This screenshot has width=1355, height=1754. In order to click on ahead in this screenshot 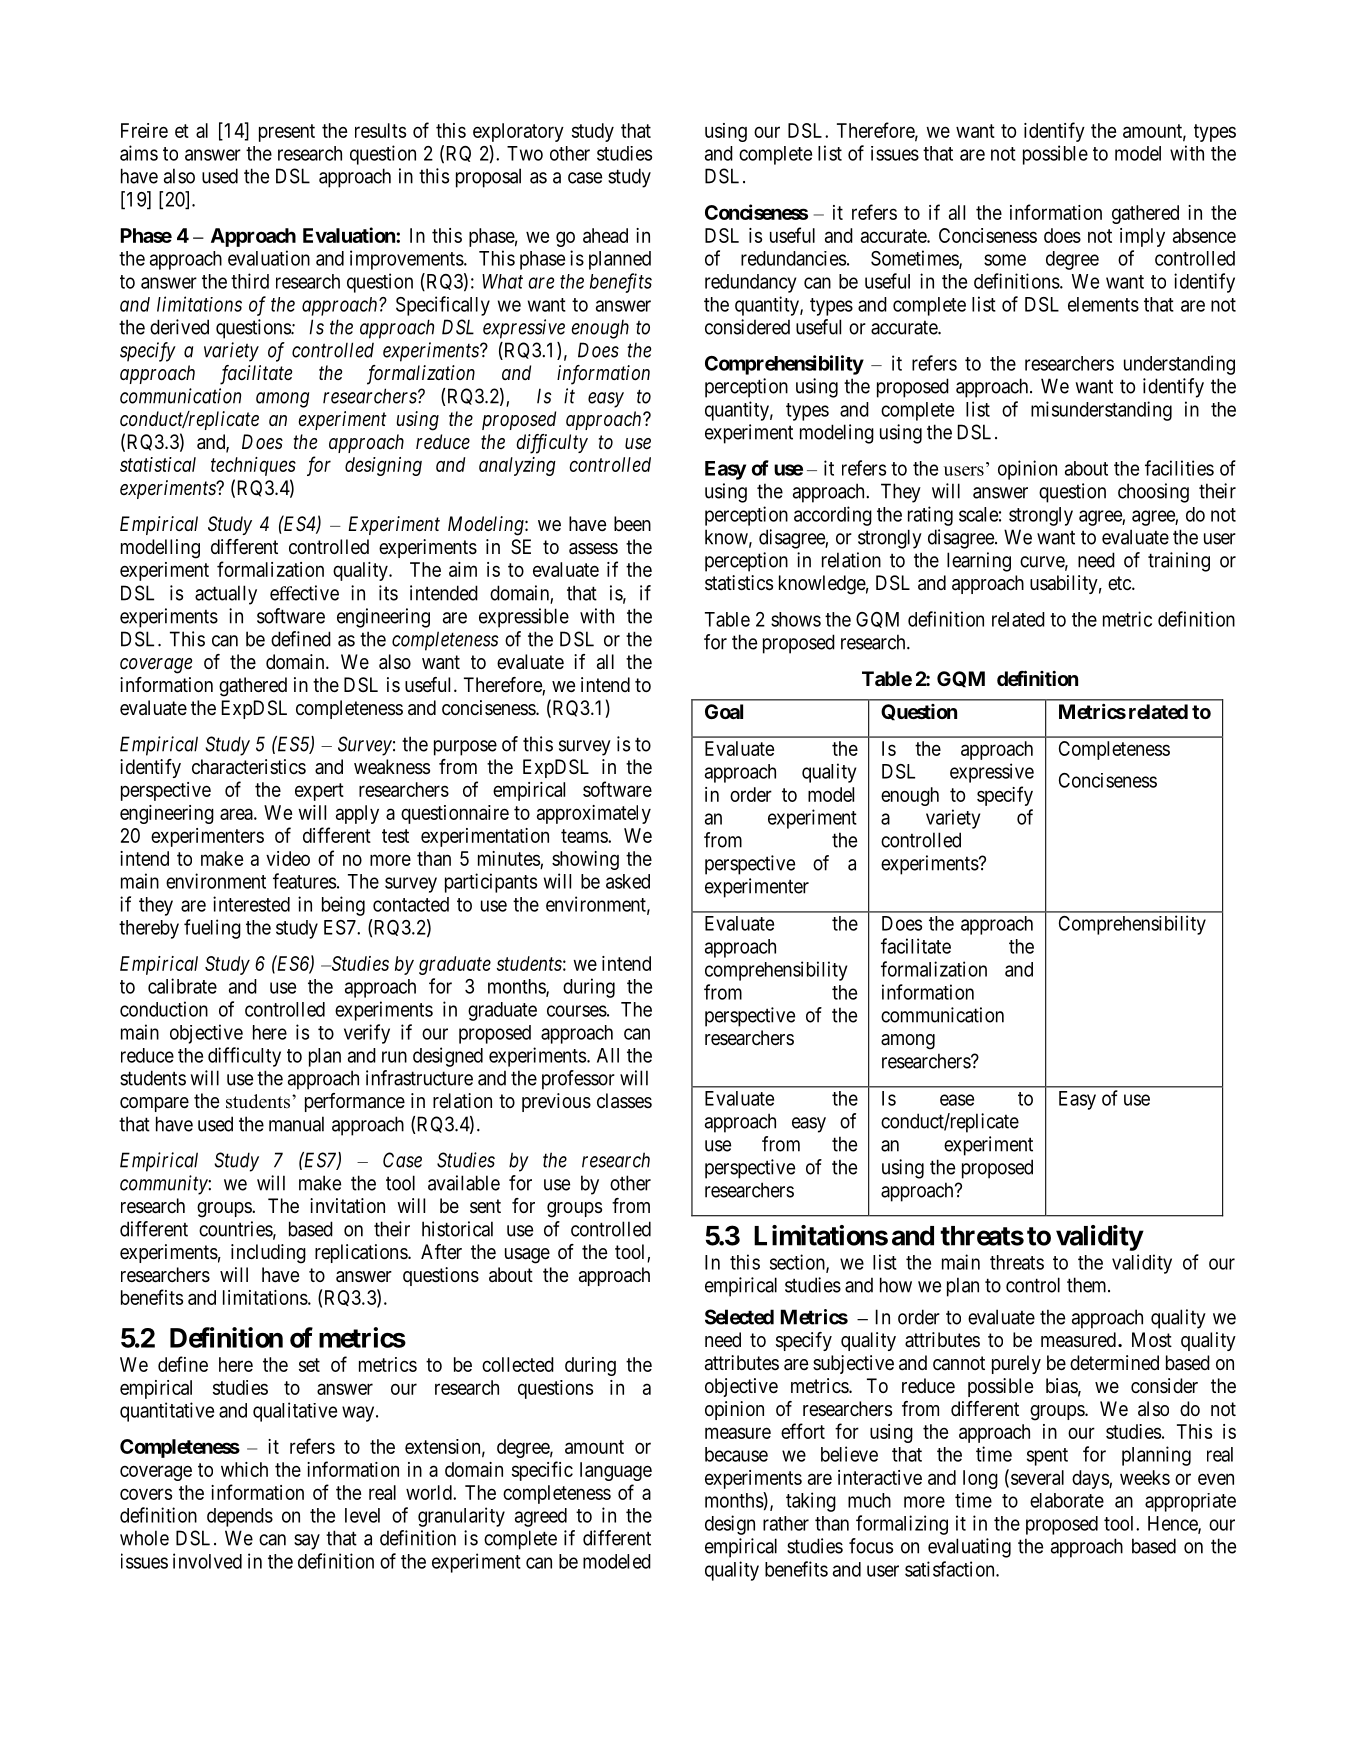, I will do `click(605, 235)`.
